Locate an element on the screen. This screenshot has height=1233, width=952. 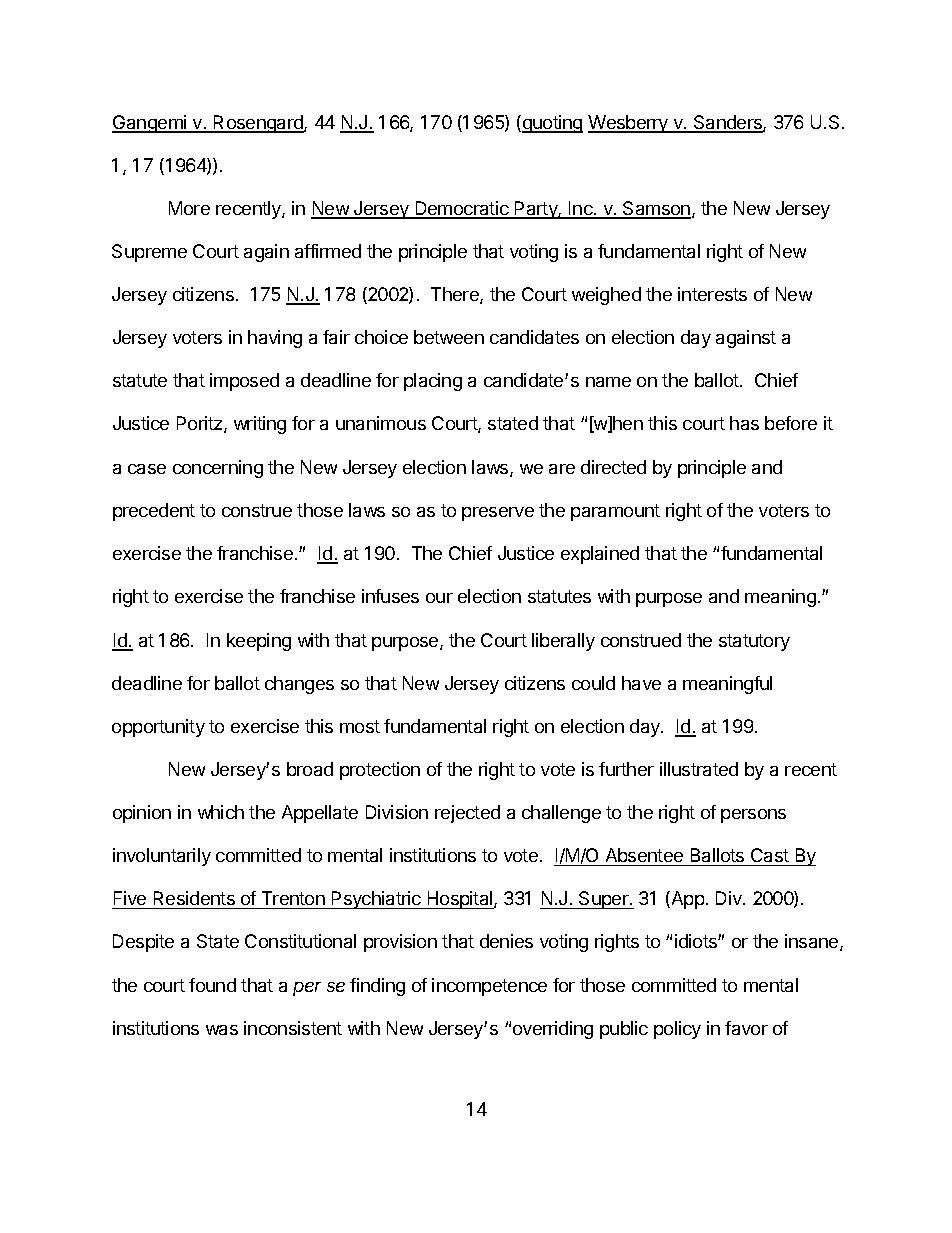
most is located at coordinates (360, 726).
